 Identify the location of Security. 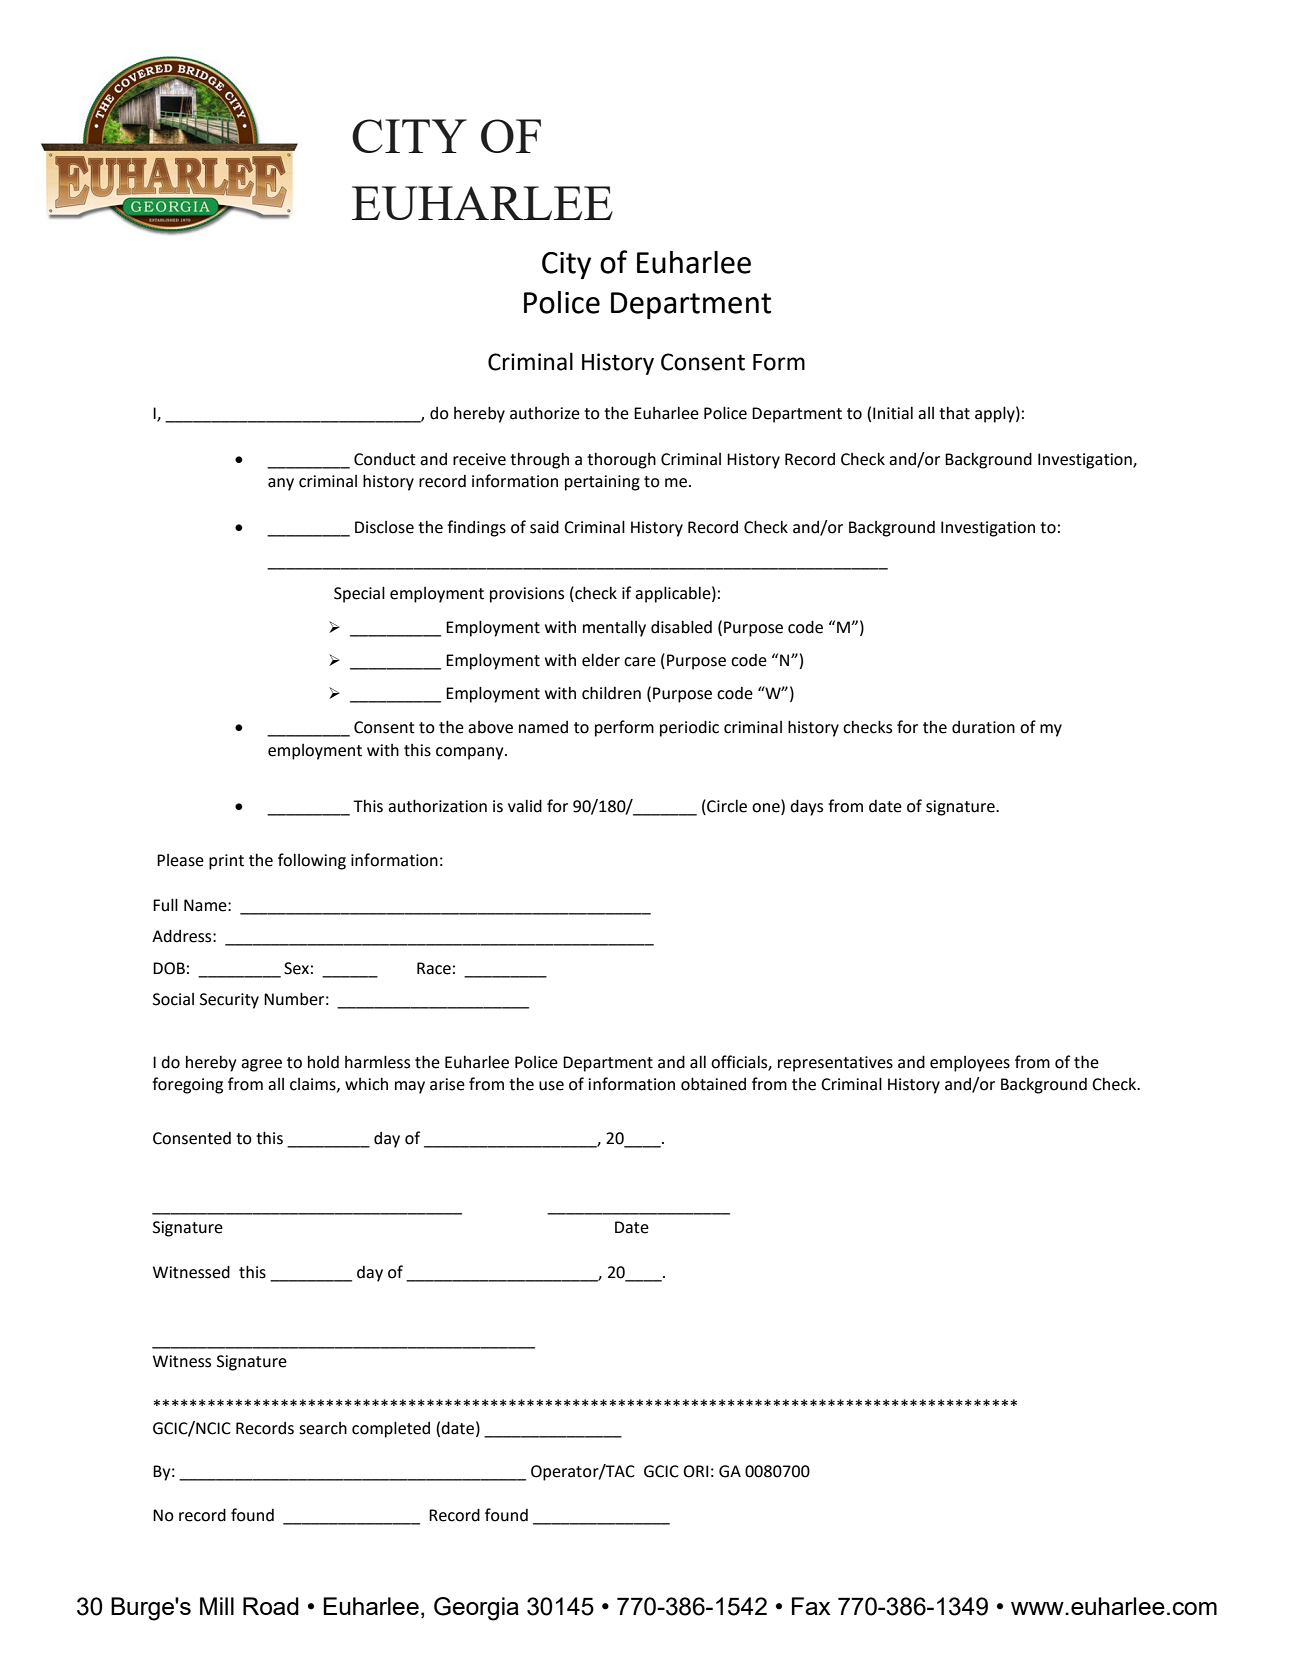
(229, 1001).
